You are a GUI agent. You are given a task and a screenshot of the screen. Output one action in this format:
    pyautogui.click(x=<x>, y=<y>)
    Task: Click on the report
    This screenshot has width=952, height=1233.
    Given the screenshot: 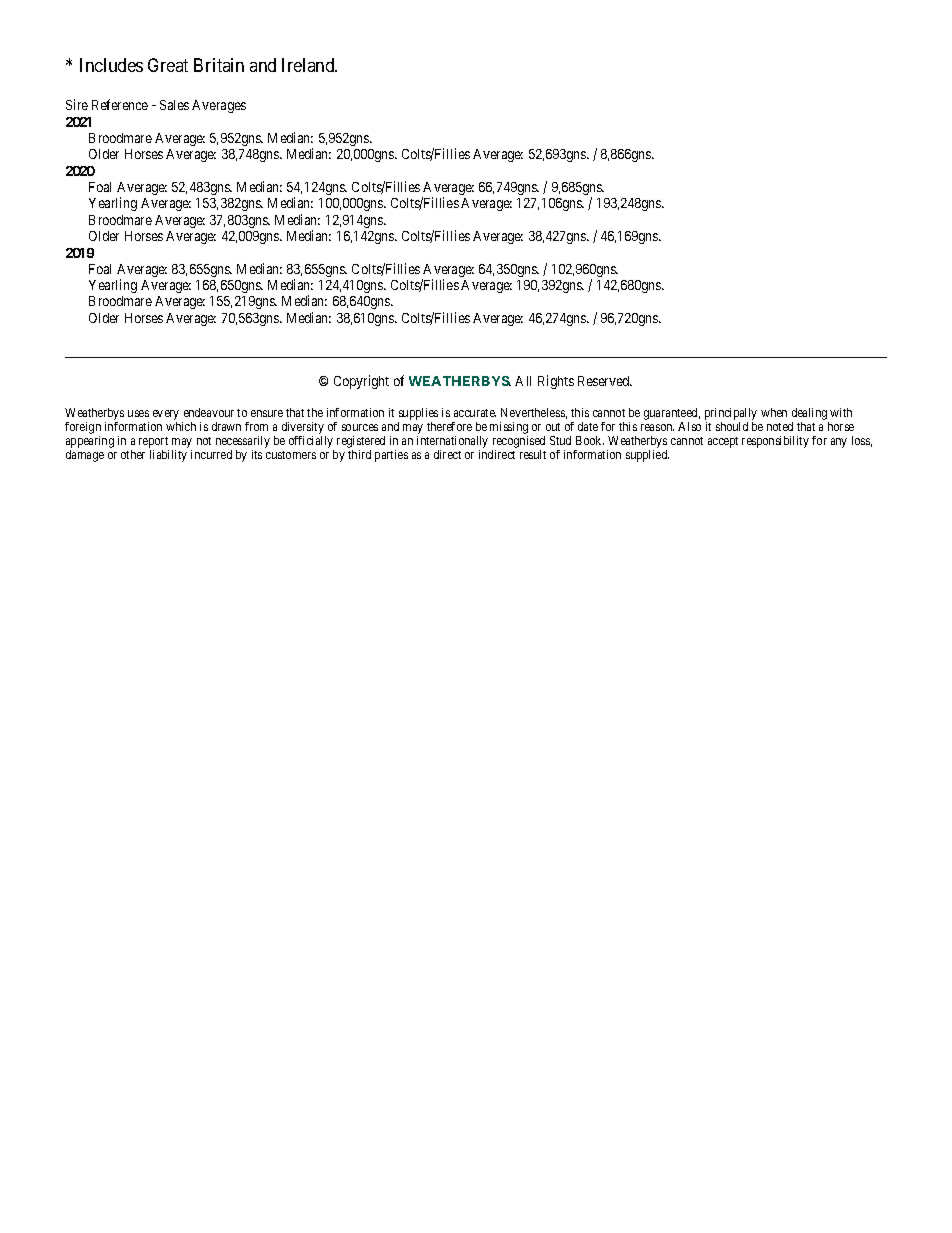 What is the action you would take?
    pyautogui.click(x=153, y=442)
